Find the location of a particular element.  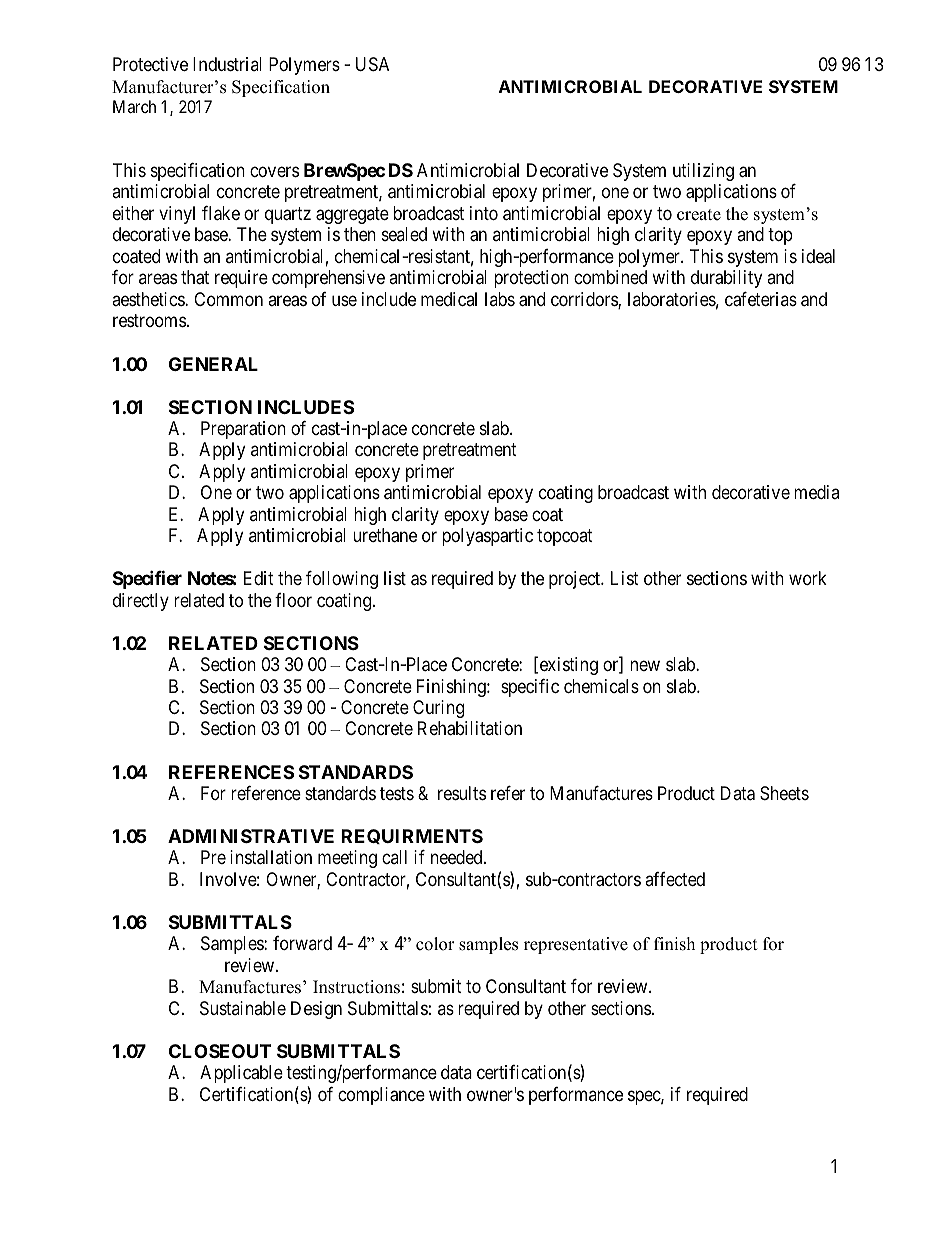

representative is located at coordinates (576, 945).
